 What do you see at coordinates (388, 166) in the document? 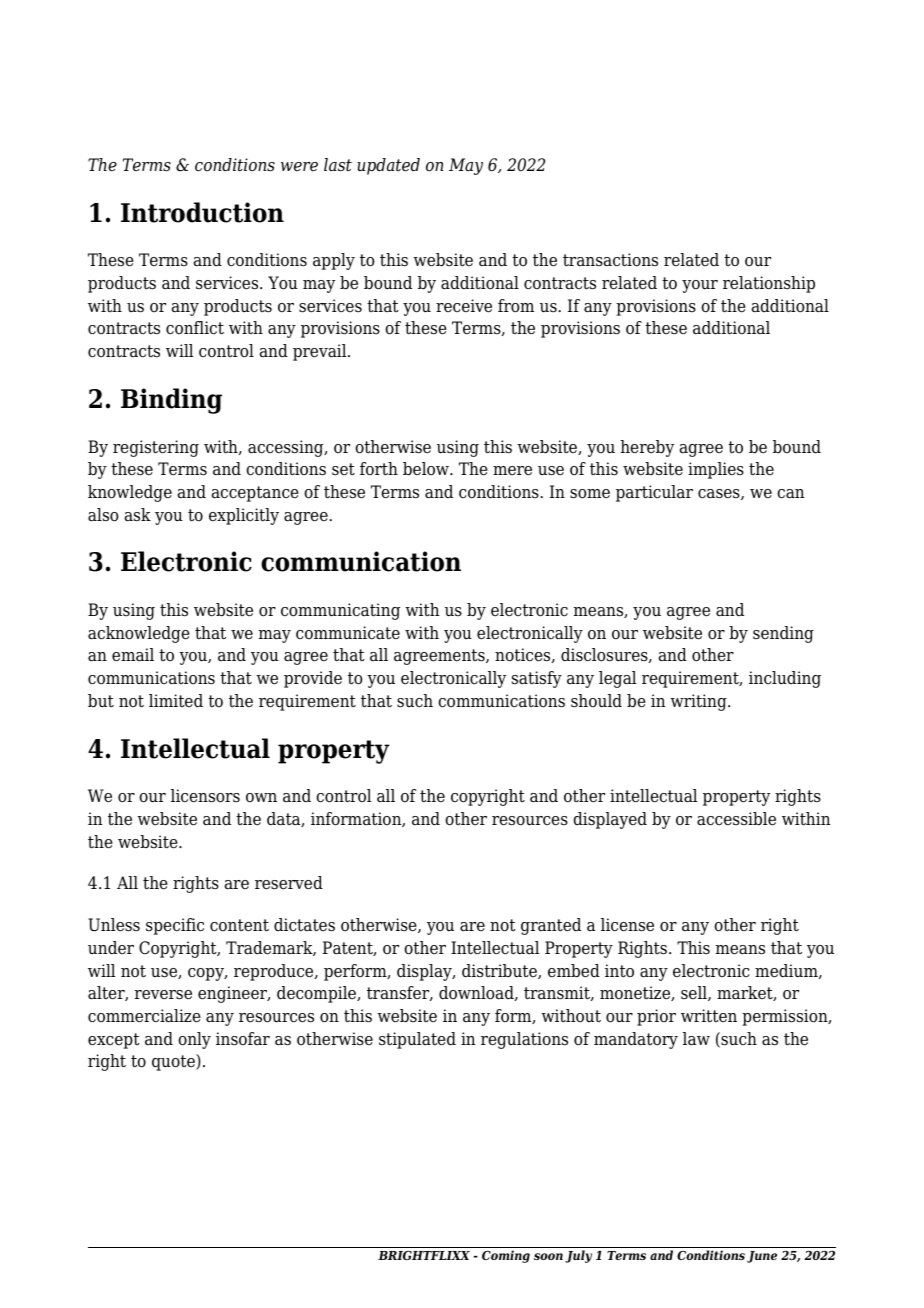
I see `updated` at bounding box center [388, 166].
